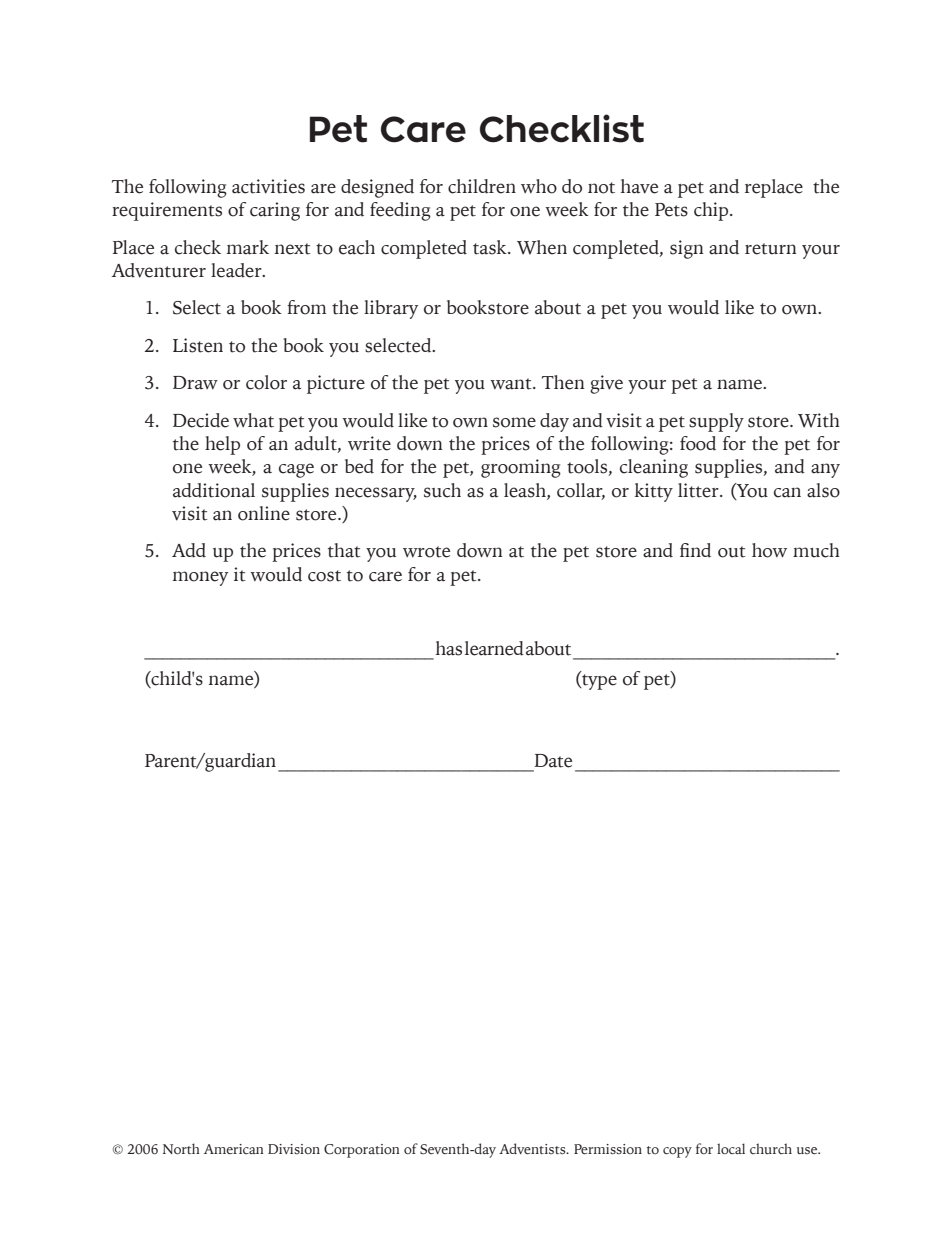  I want to click on help, so click(222, 445).
